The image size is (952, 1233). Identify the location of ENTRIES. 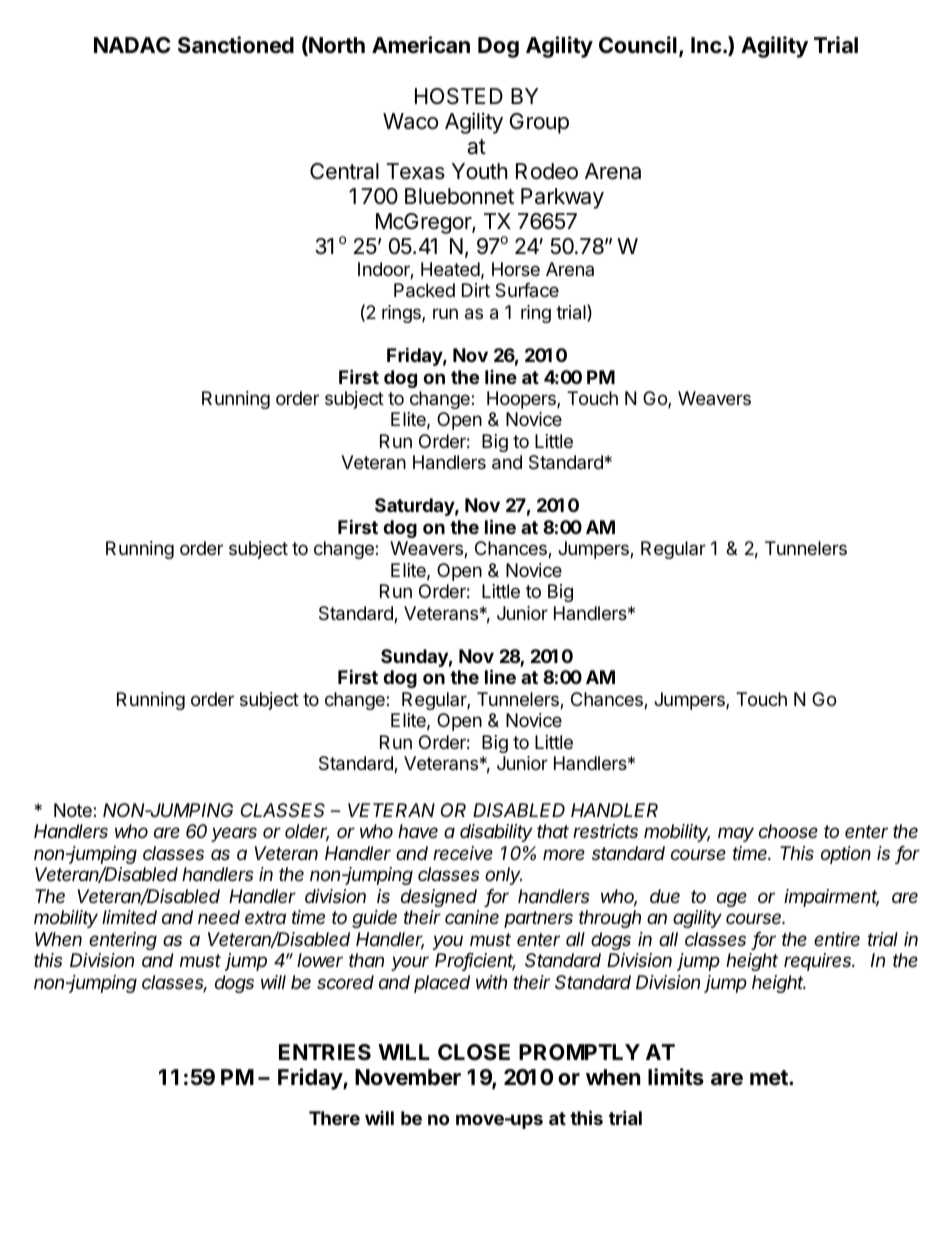
(325, 1052).
